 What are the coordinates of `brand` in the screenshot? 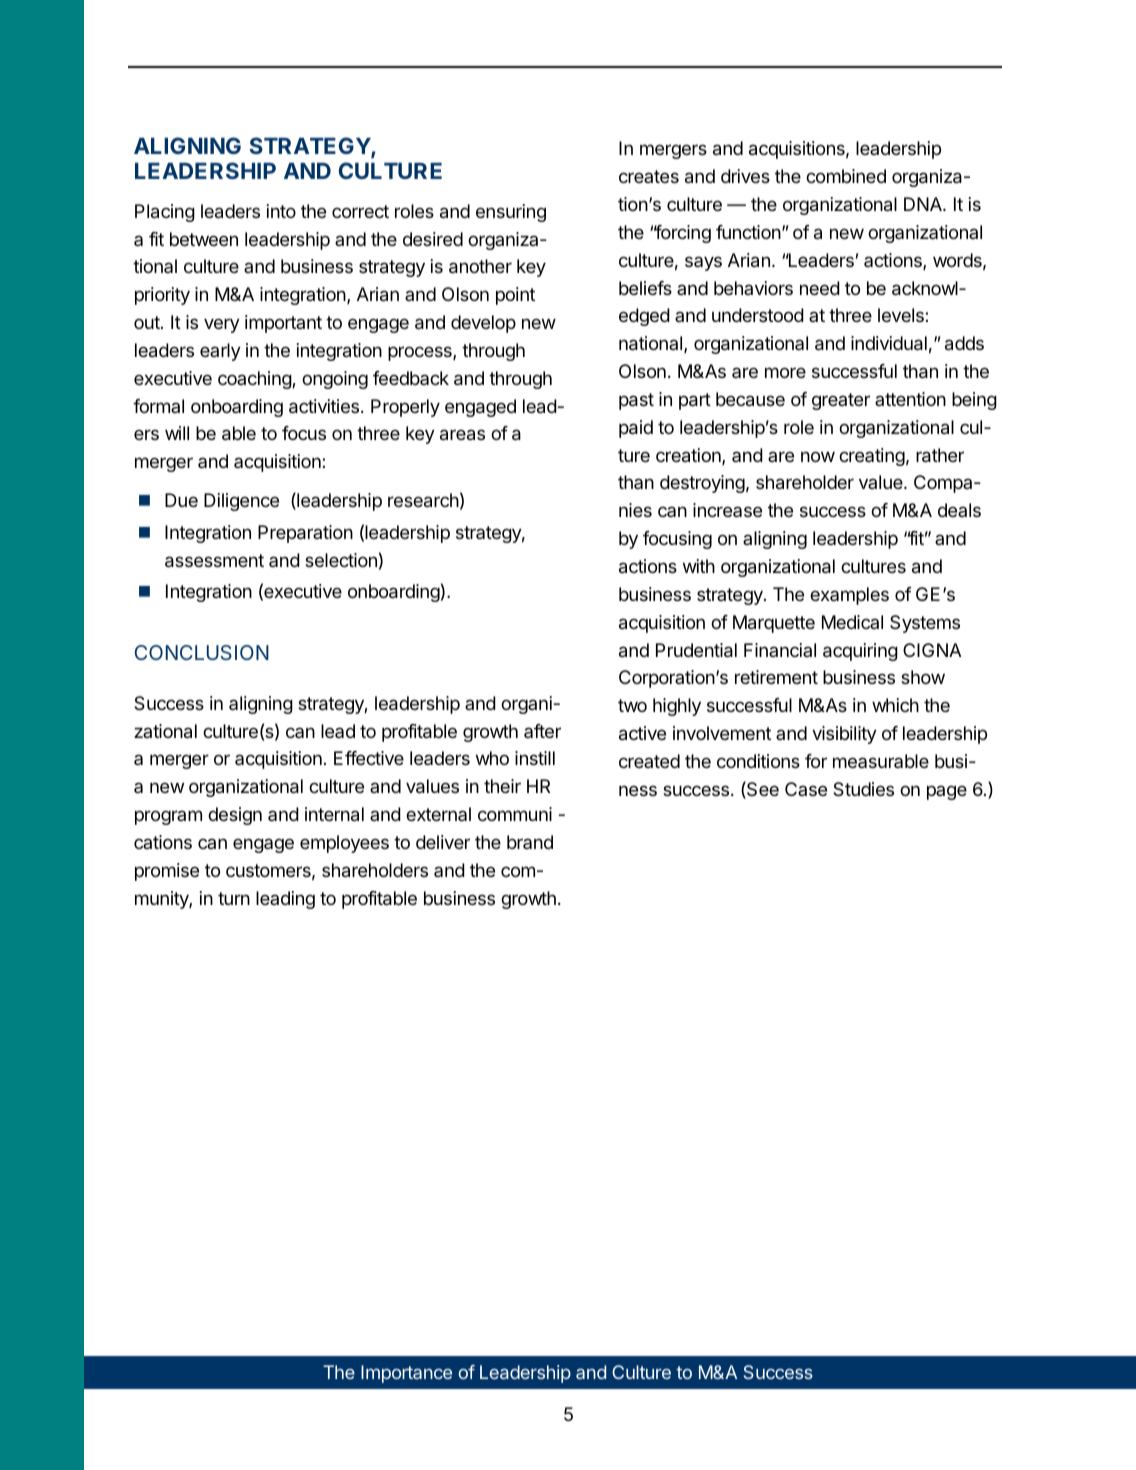 It's located at (530, 842).
